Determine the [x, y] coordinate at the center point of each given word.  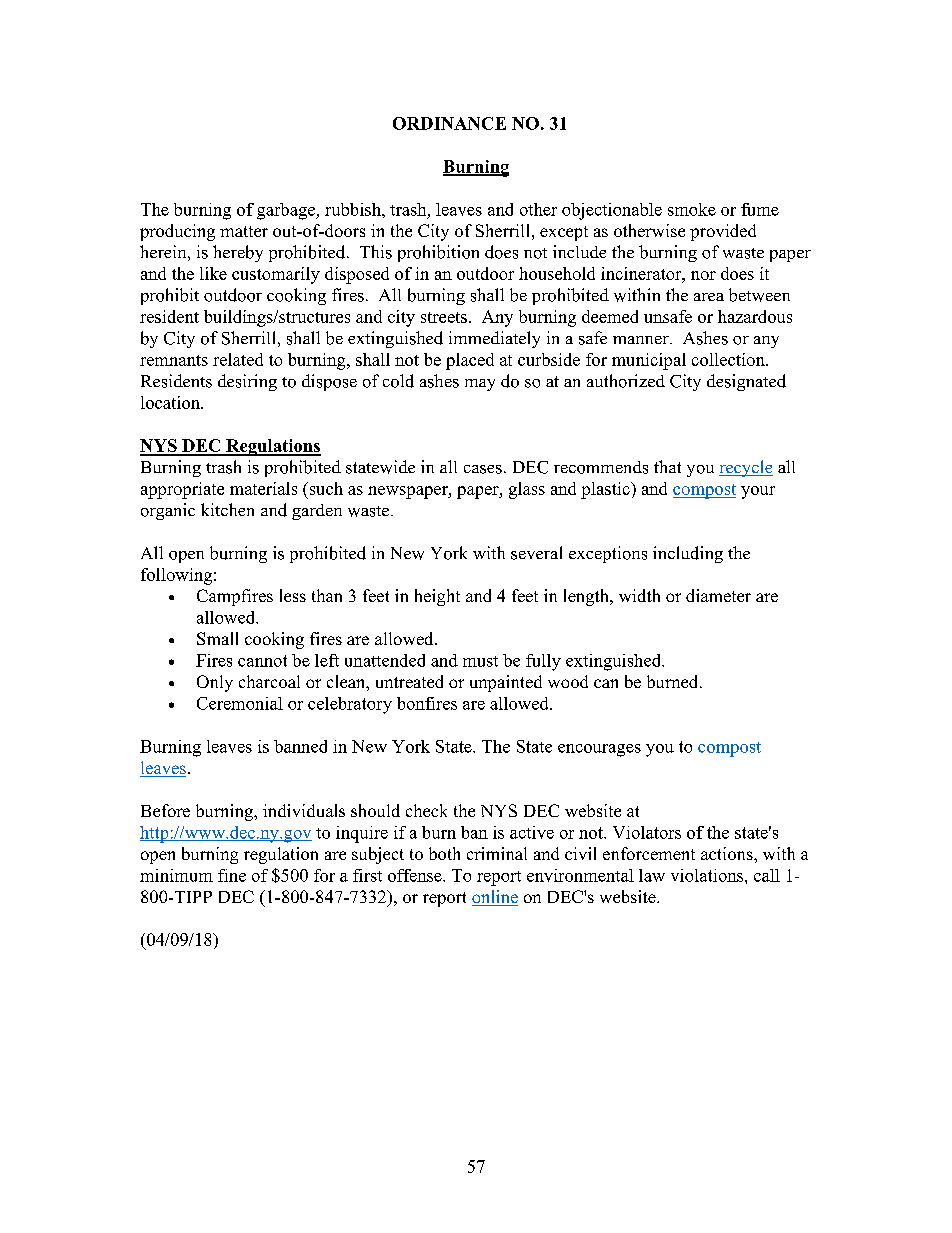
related [238, 359]
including [688, 554]
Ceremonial [240, 703]
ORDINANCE [449, 123]
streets [444, 317]
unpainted [506, 683]
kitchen [227, 509]
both [444, 853]
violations [708, 875]
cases [483, 469]
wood [568, 681]
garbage [287, 211]
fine [232, 875]
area [709, 297]
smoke [692, 209]
